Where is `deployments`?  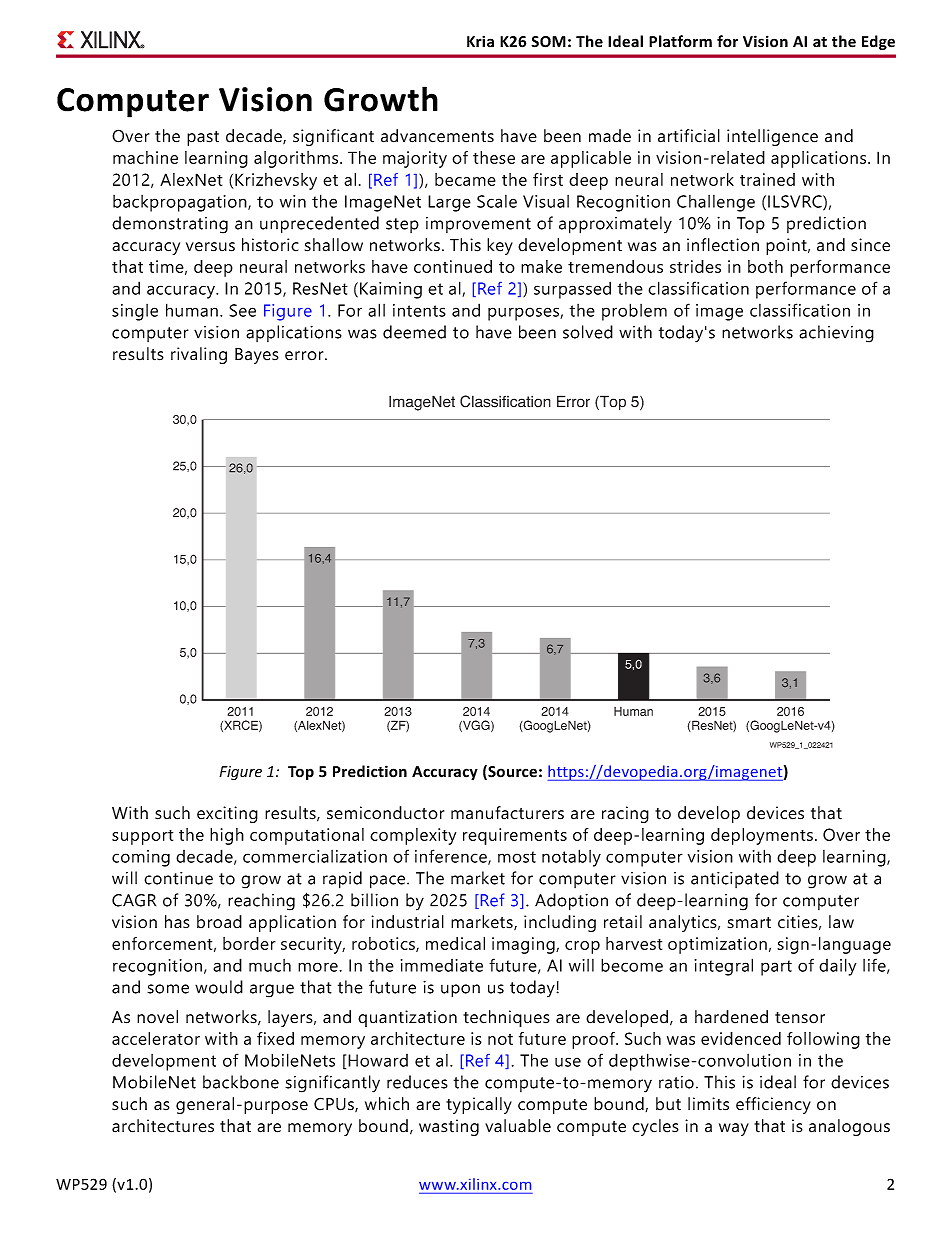
deployments is located at coordinates (762, 836).
